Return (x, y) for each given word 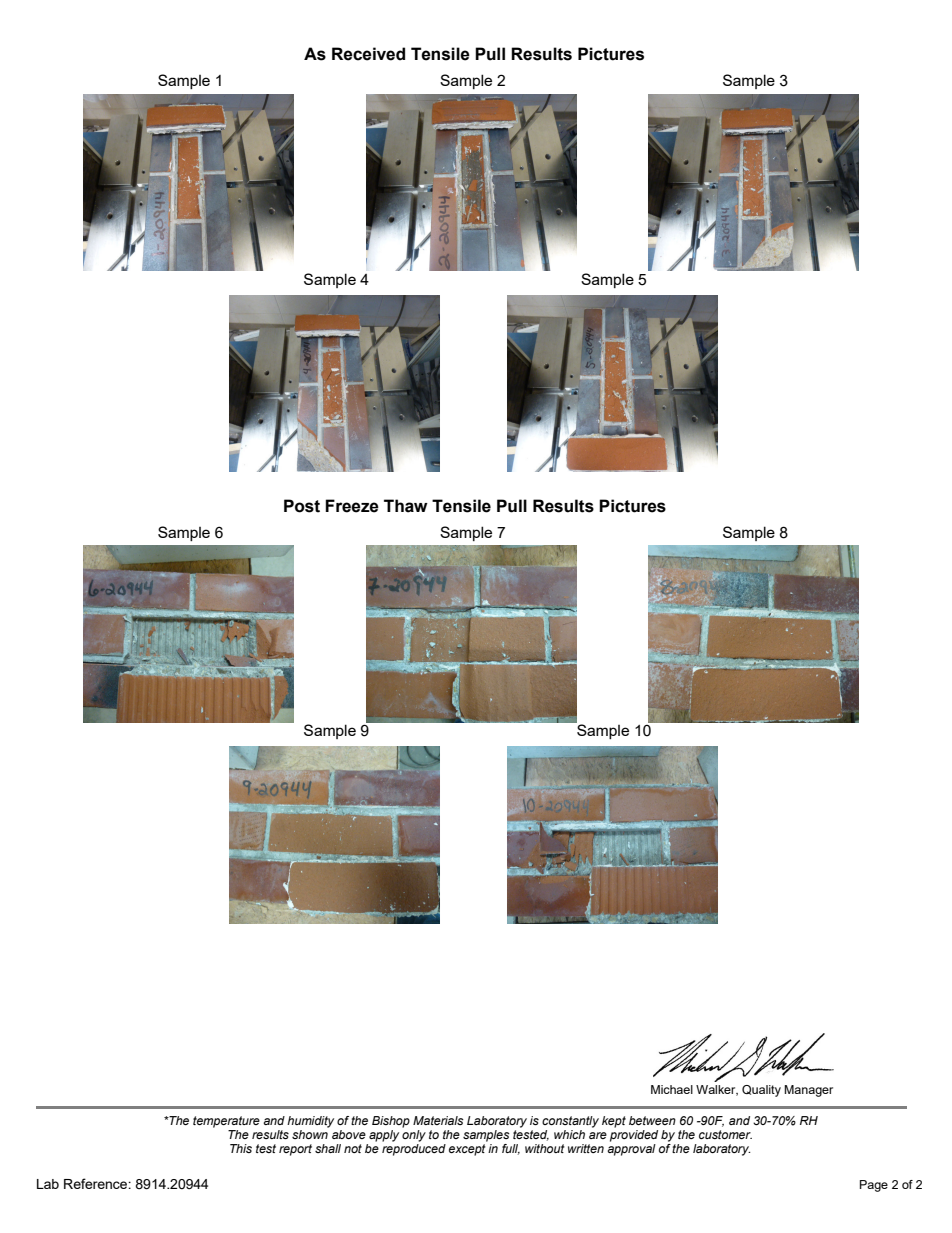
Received (368, 54)
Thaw (406, 506)
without (545, 1148)
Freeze (352, 506)
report (295, 1150)
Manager (808, 1091)
